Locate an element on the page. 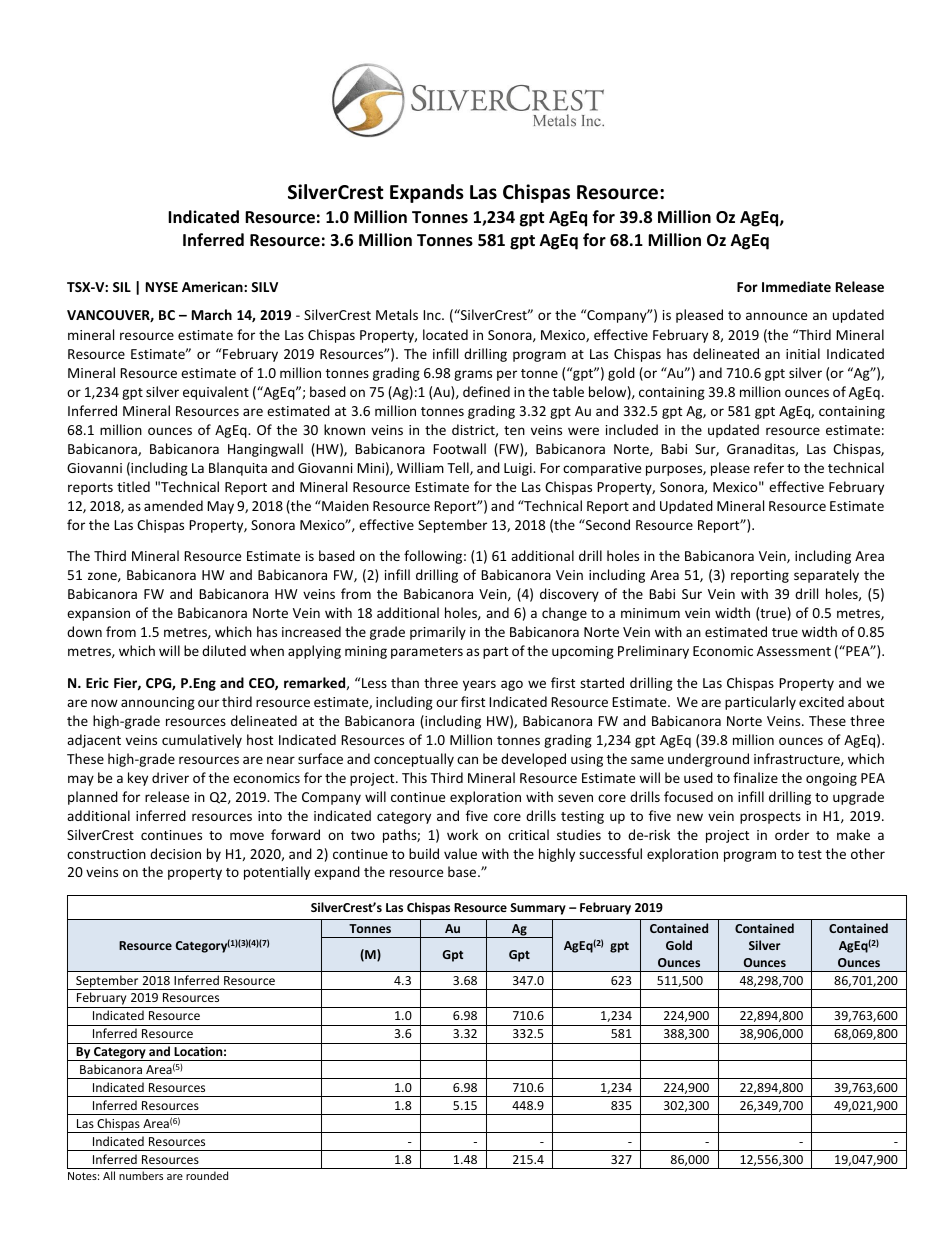  developed is located at coordinates (533, 760).
